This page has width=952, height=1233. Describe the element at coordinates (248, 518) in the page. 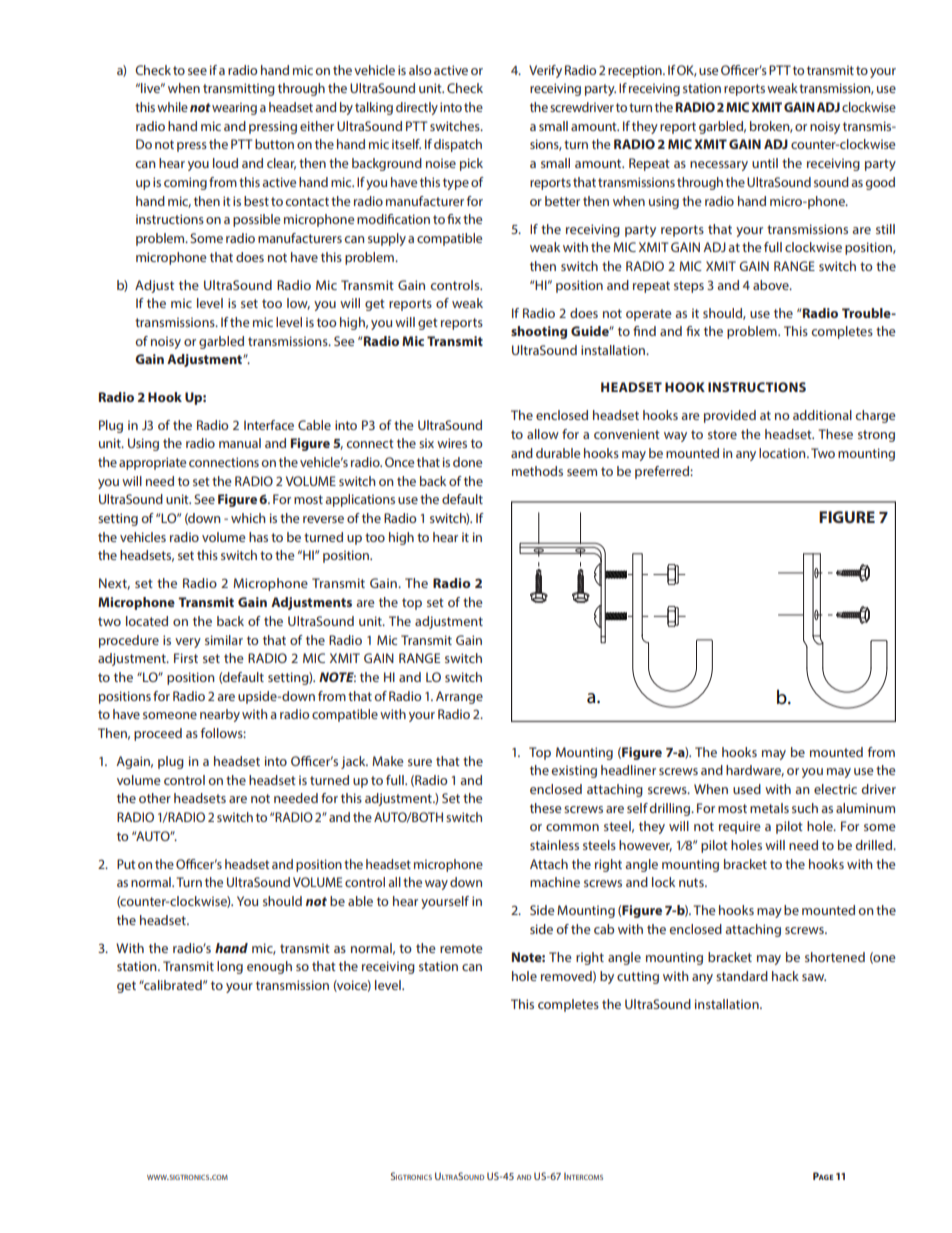

I see `which` at that location.
